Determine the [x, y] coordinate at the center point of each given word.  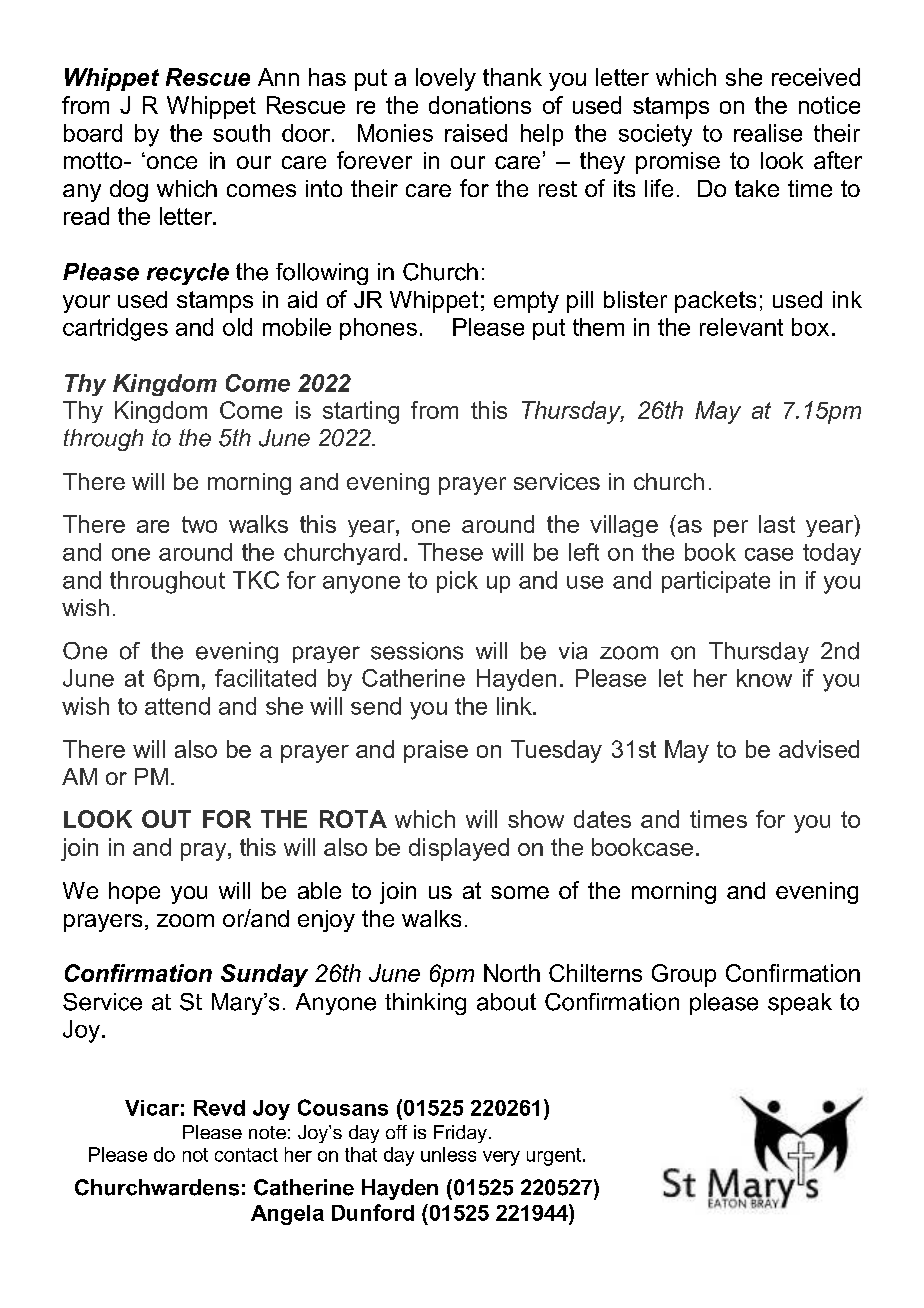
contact [246, 1155]
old [237, 327]
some [520, 892]
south [241, 133]
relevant [741, 327]
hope [134, 893]
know [764, 678]
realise [768, 133]
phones [378, 329]
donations [480, 105]
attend [177, 706]
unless [448, 1154]
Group [684, 975]
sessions [417, 651]
